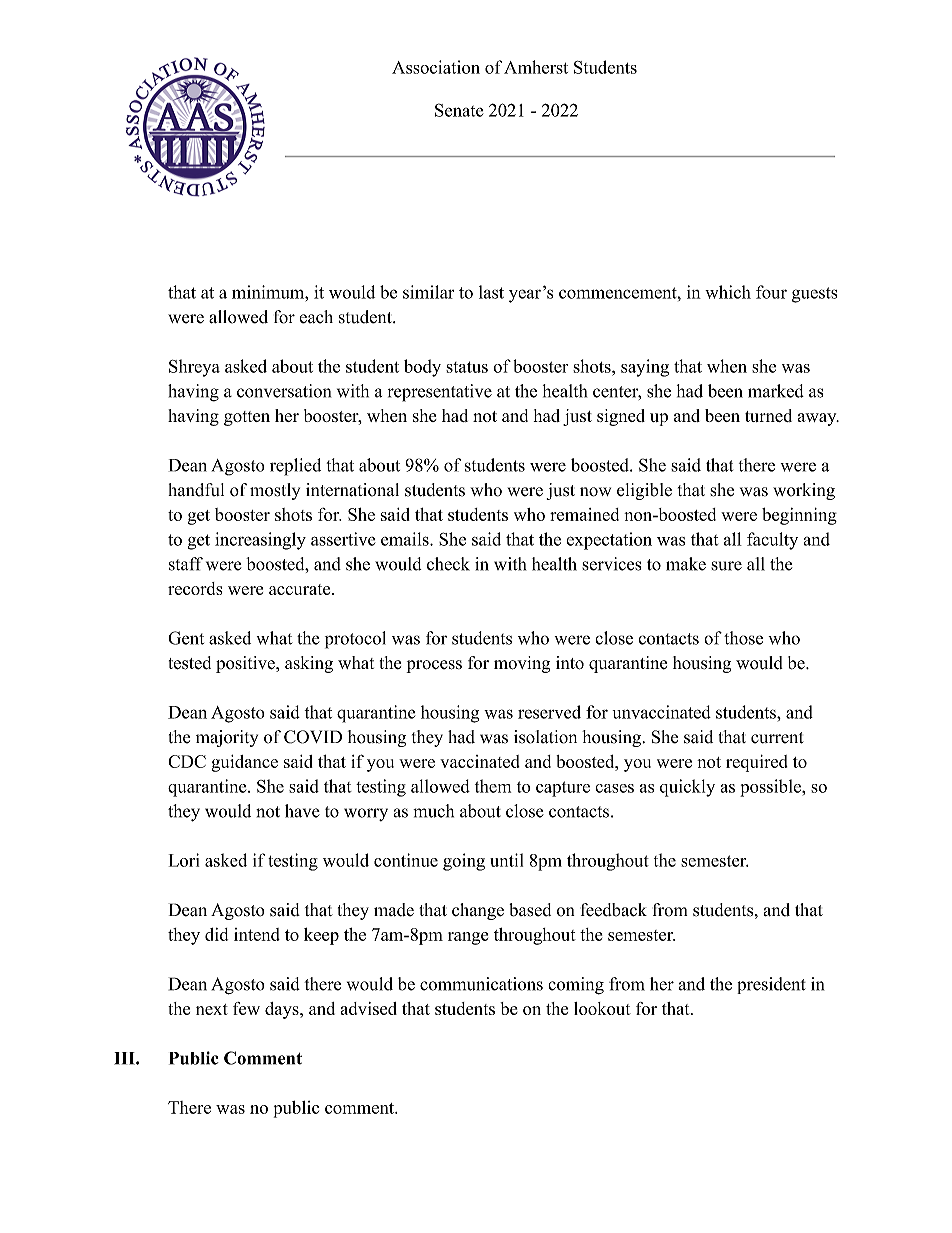 The width and height of the screenshot is (952, 1233). What do you see at coordinates (491, 292) in the screenshot?
I see `last` at bounding box center [491, 292].
